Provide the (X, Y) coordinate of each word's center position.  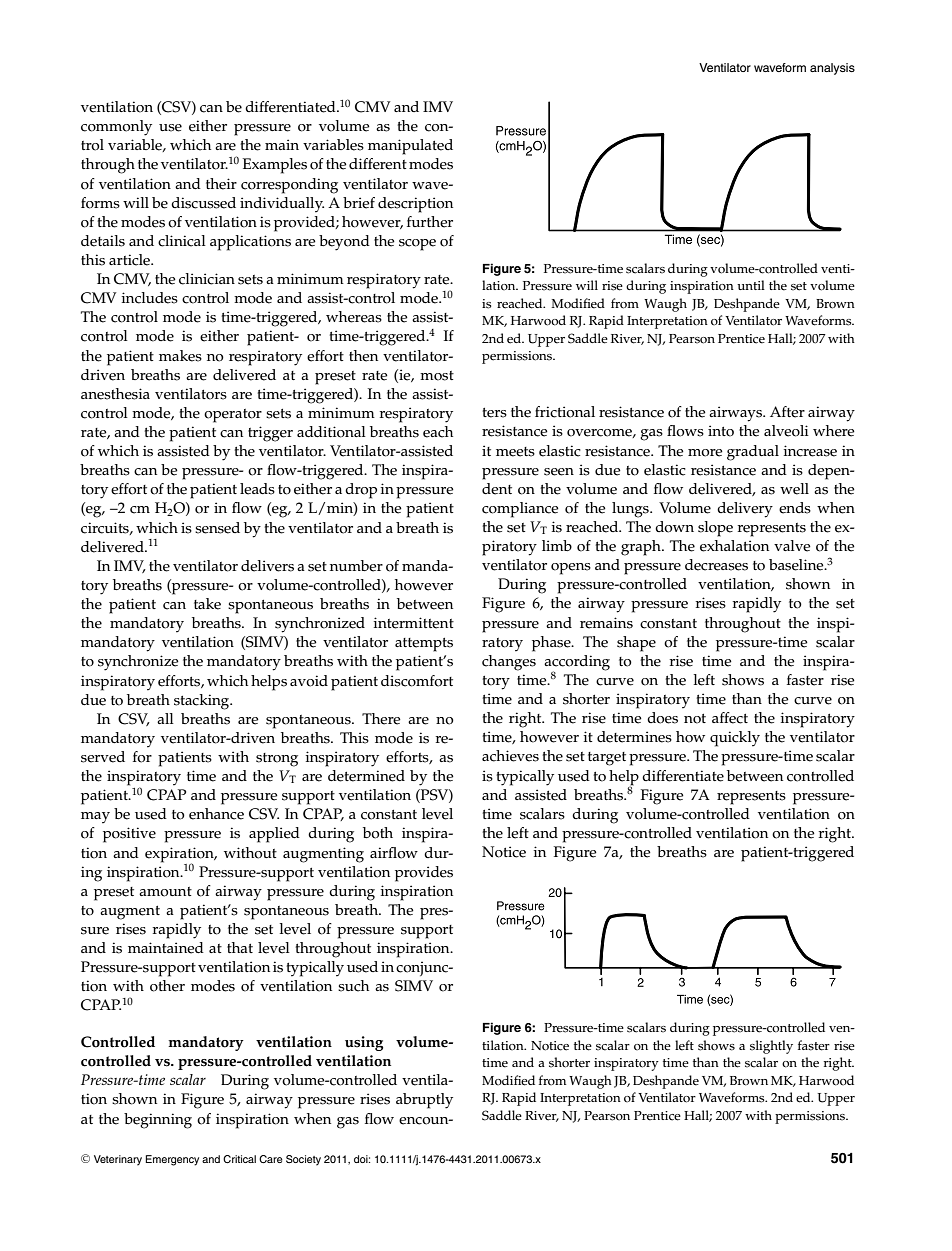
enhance (216, 814)
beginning (158, 1121)
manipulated (410, 147)
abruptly (424, 1101)
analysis (832, 69)
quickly (735, 739)
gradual (753, 453)
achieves (510, 756)
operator (233, 416)
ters (494, 413)
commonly (116, 128)
